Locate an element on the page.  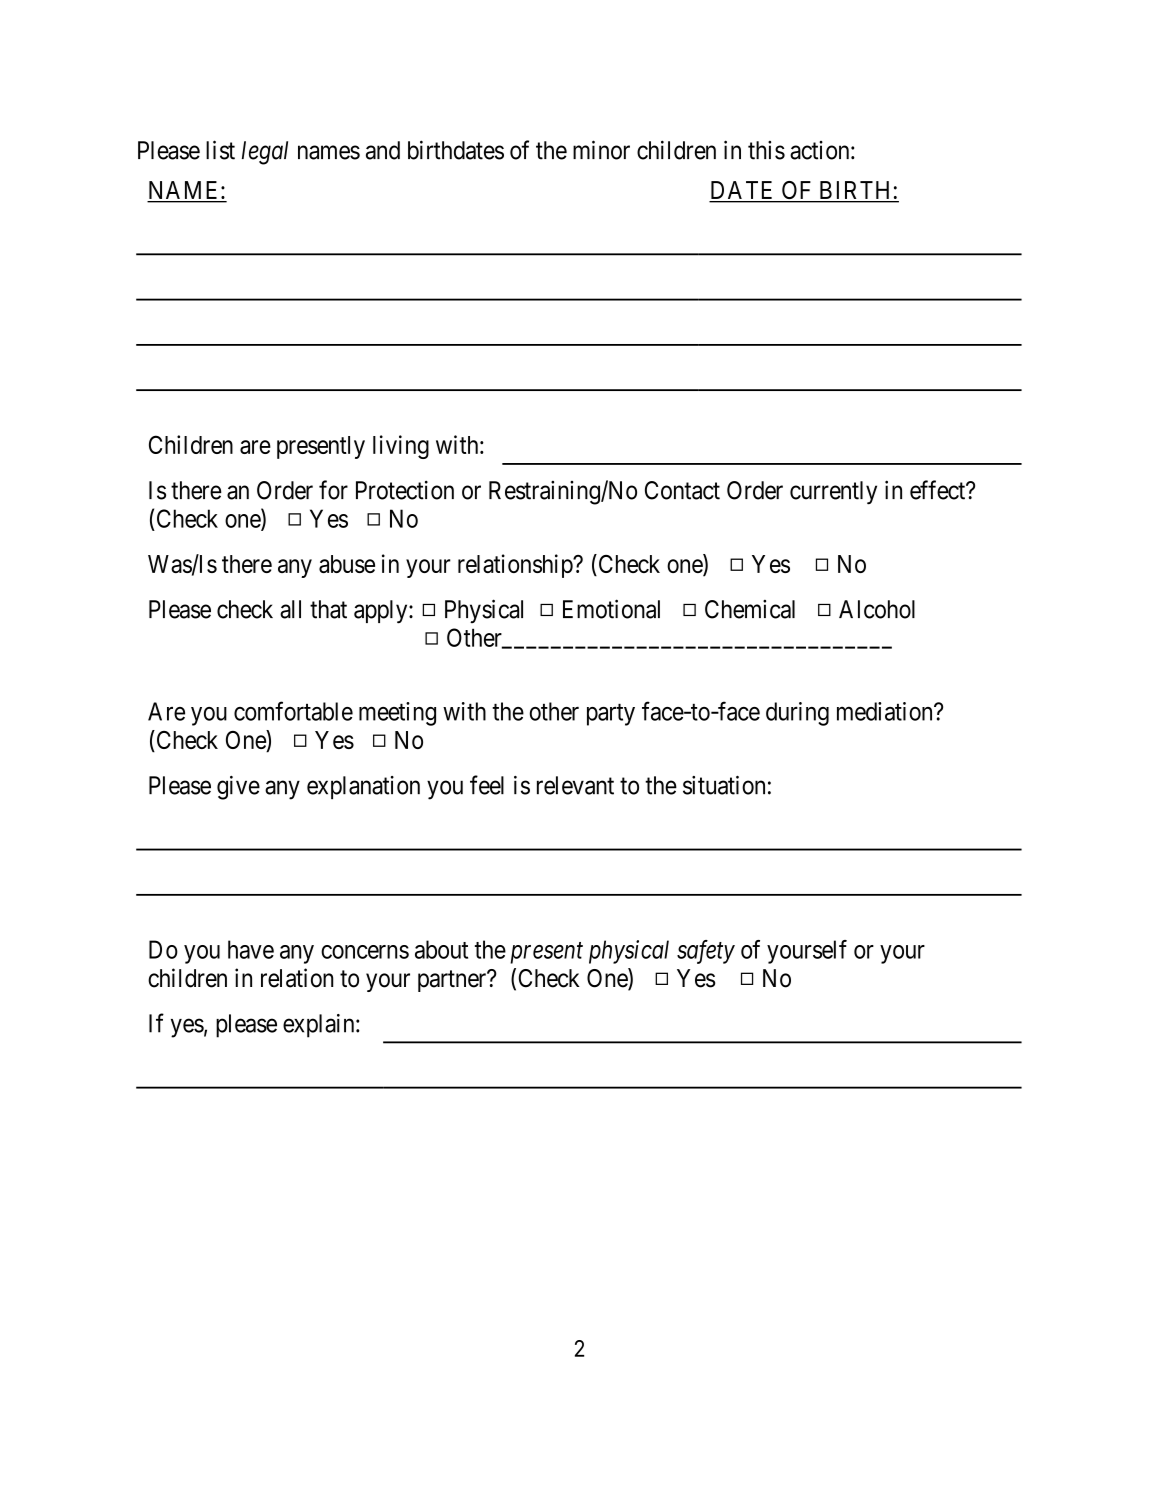
explain is located at coordinates (320, 1026).
